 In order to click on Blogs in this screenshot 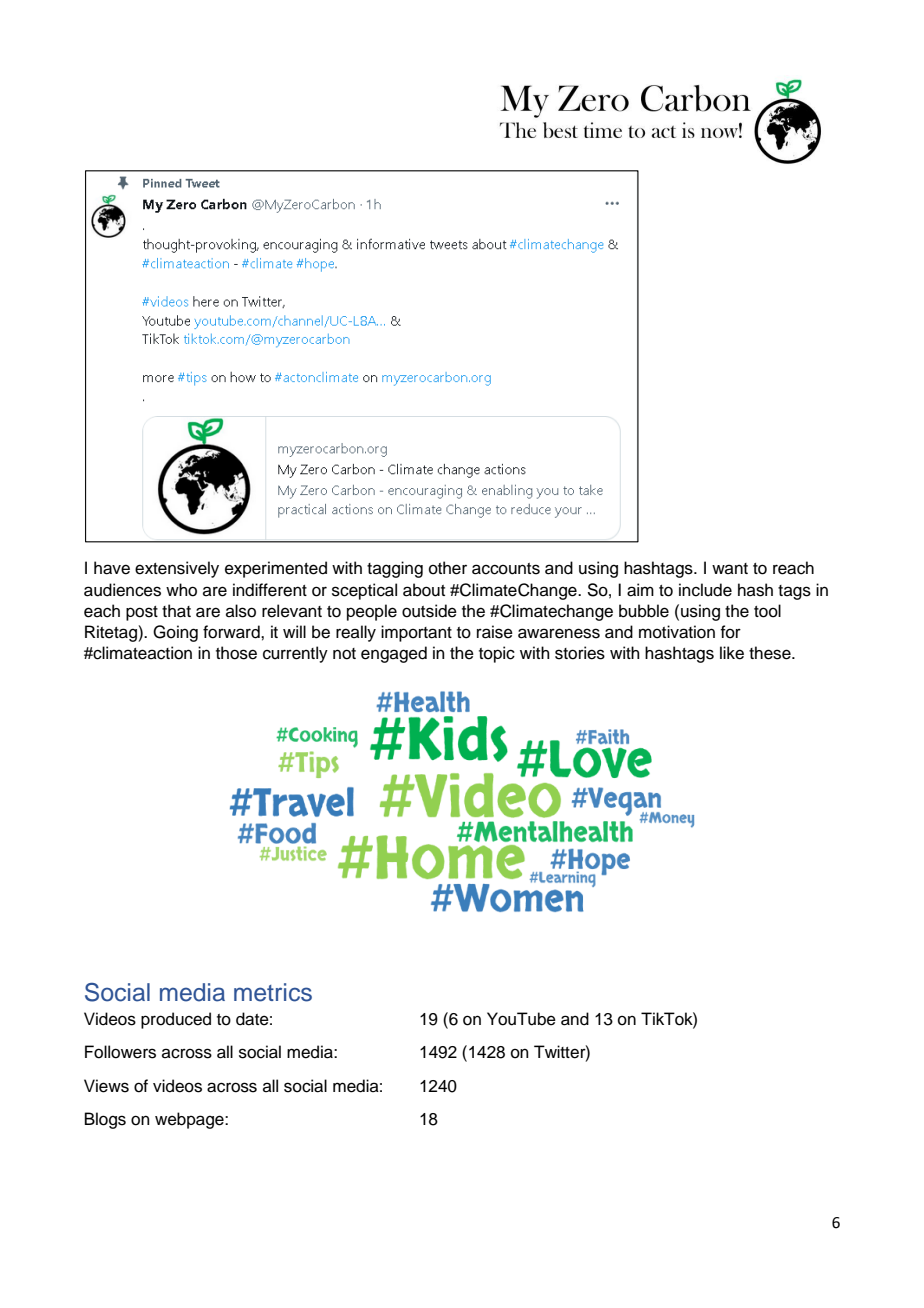, I will do `click(105, 1120)`.
